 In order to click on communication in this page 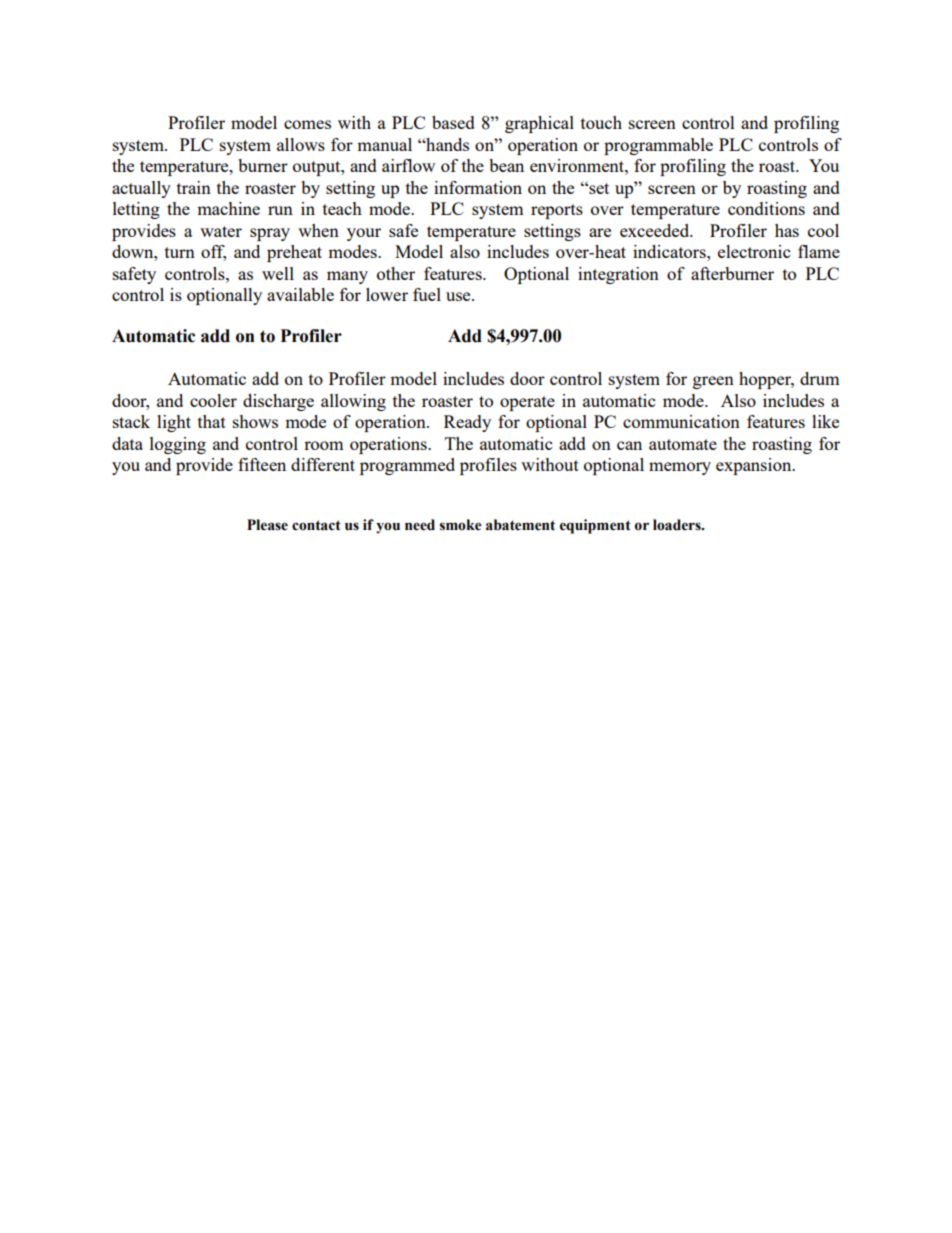, I will do `click(681, 421)`.
